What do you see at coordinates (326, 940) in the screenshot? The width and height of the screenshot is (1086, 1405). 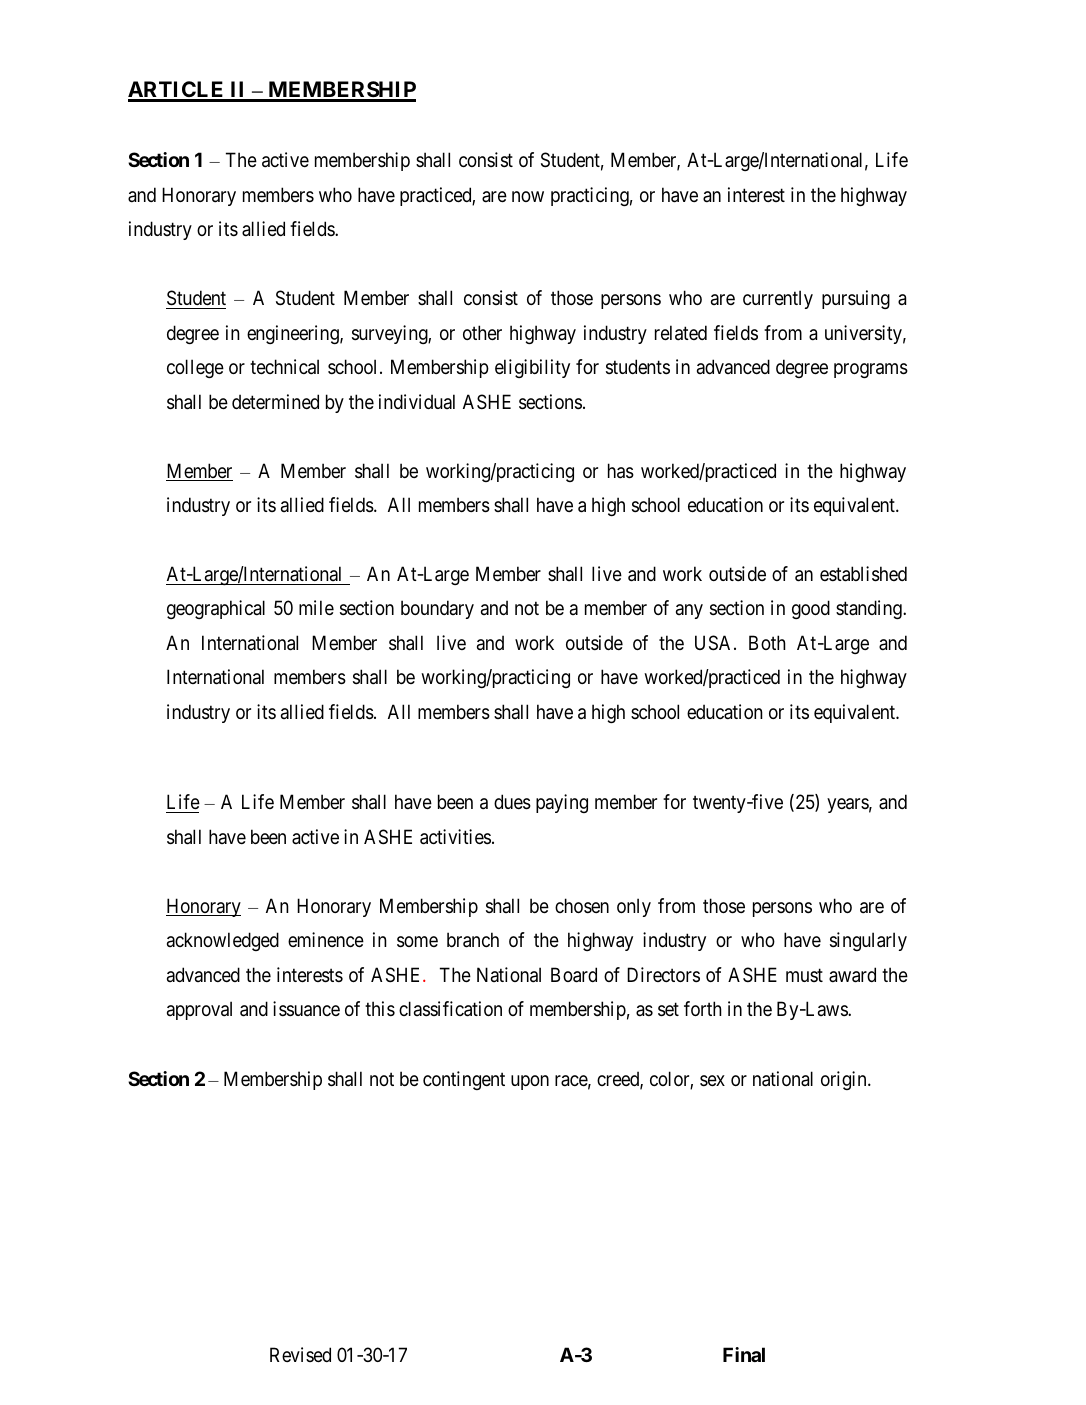 I see `eminence` at bounding box center [326, 940].
